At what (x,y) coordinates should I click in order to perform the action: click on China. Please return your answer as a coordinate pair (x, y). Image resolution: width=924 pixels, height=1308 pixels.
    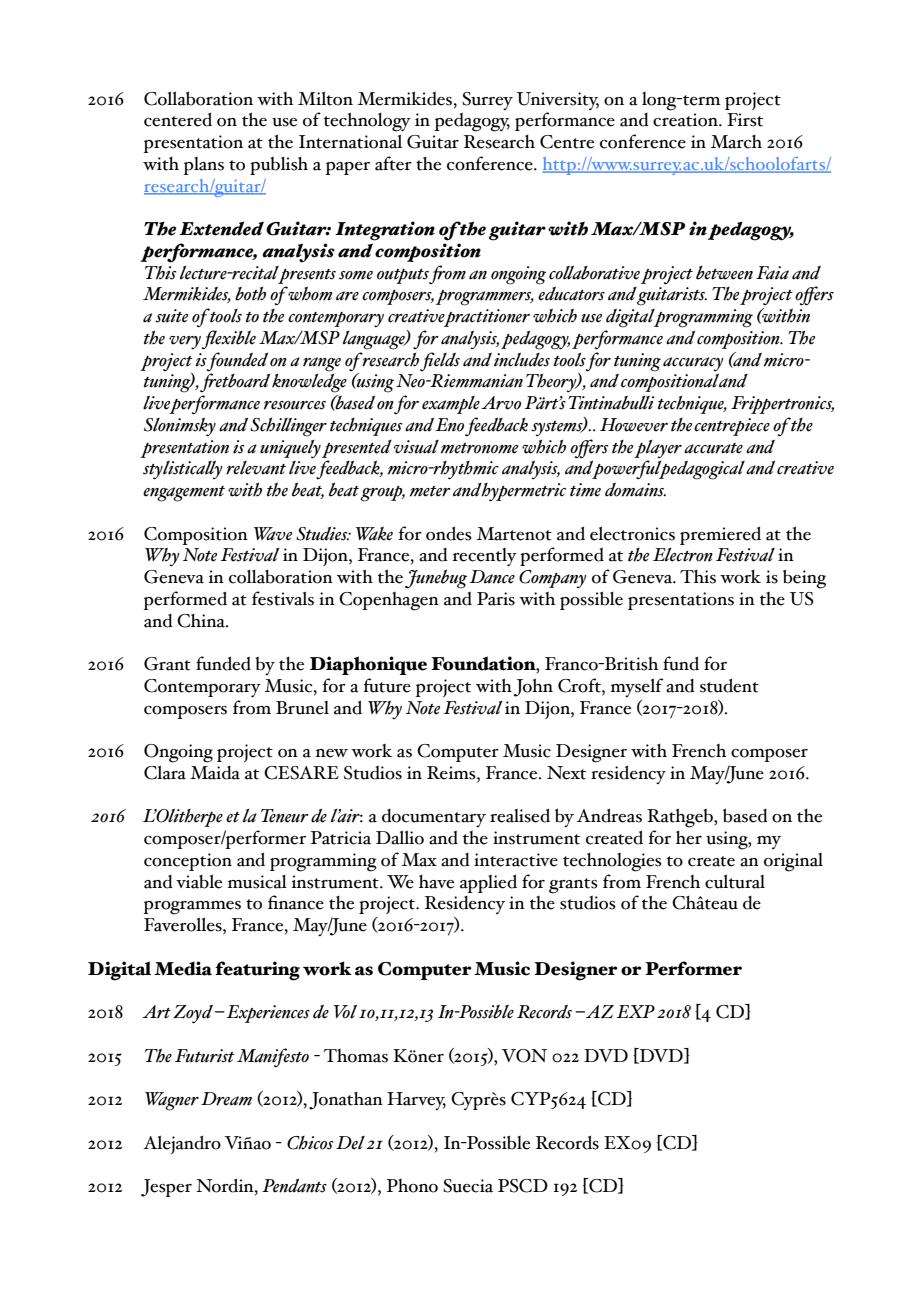
    Looking at the image, I should click on (202, 621).
